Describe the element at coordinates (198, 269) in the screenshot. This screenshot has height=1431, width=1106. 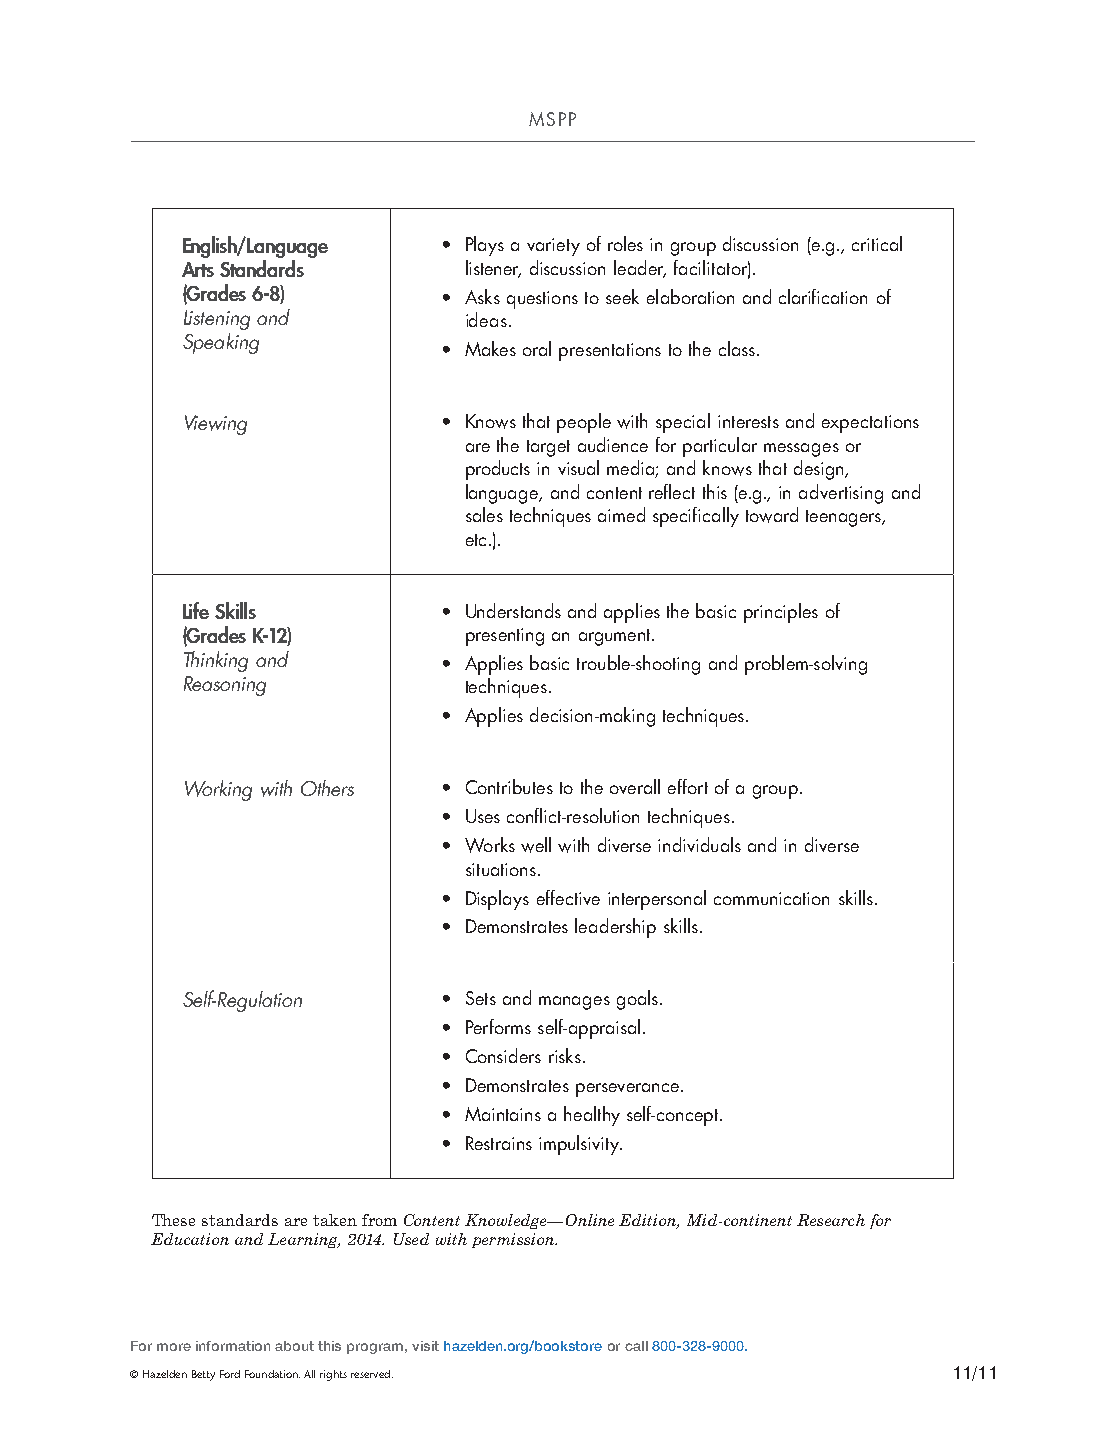
I see `Arts` at that location.
